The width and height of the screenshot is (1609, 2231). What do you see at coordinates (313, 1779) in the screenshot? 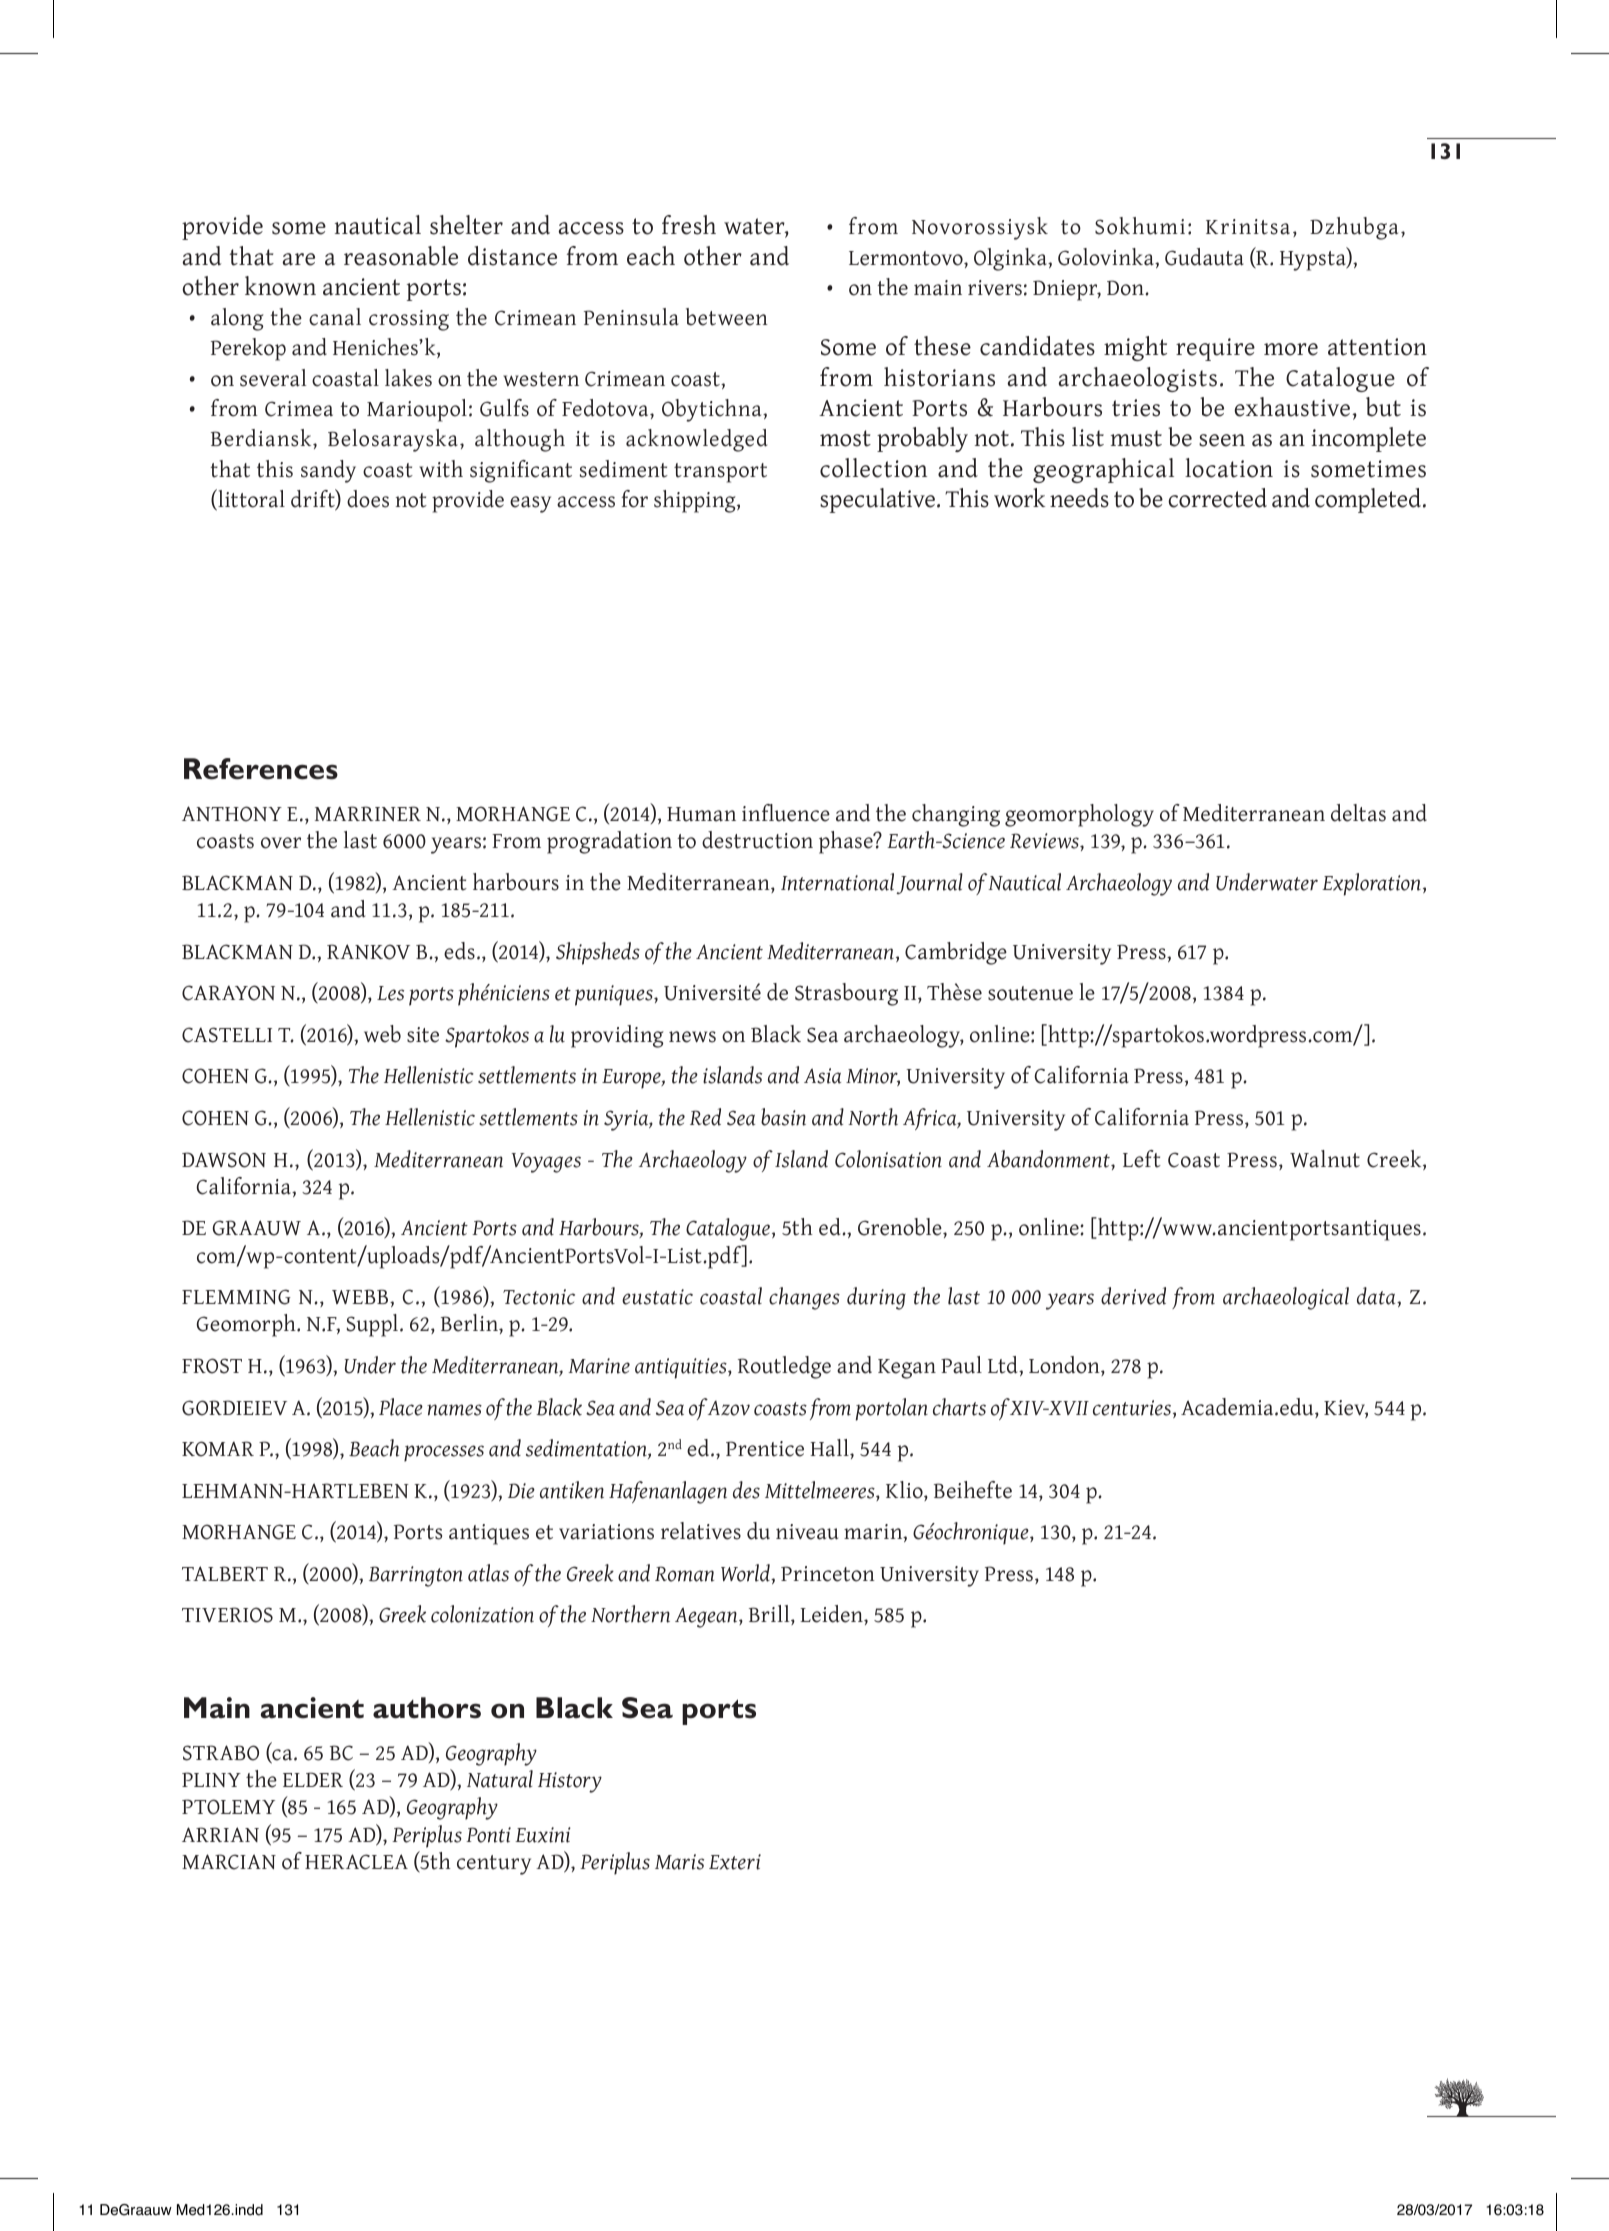
I see `ELDER` at bounding box center [313, 1779].
